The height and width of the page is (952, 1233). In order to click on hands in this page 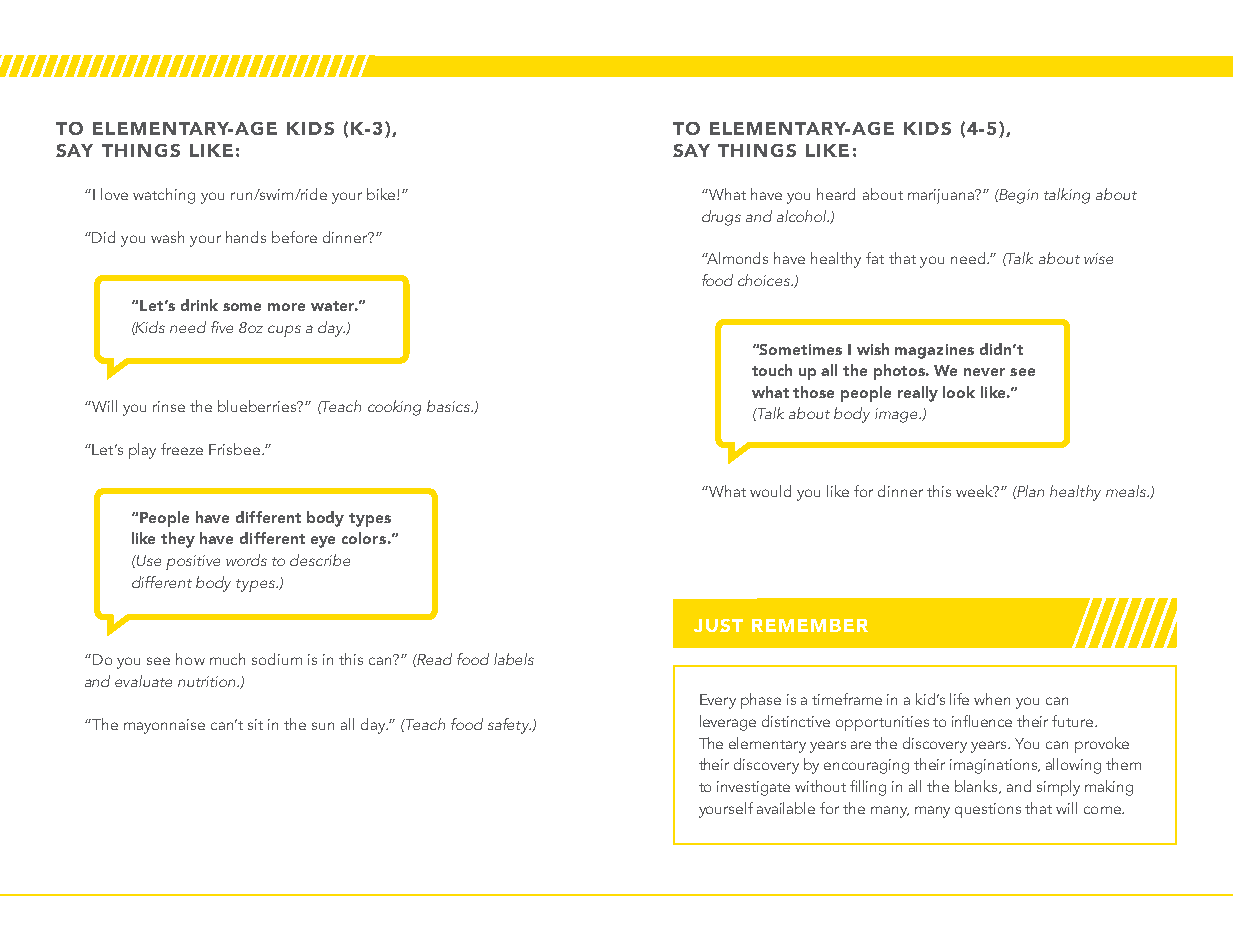, I will do `click(246, 237)`.
